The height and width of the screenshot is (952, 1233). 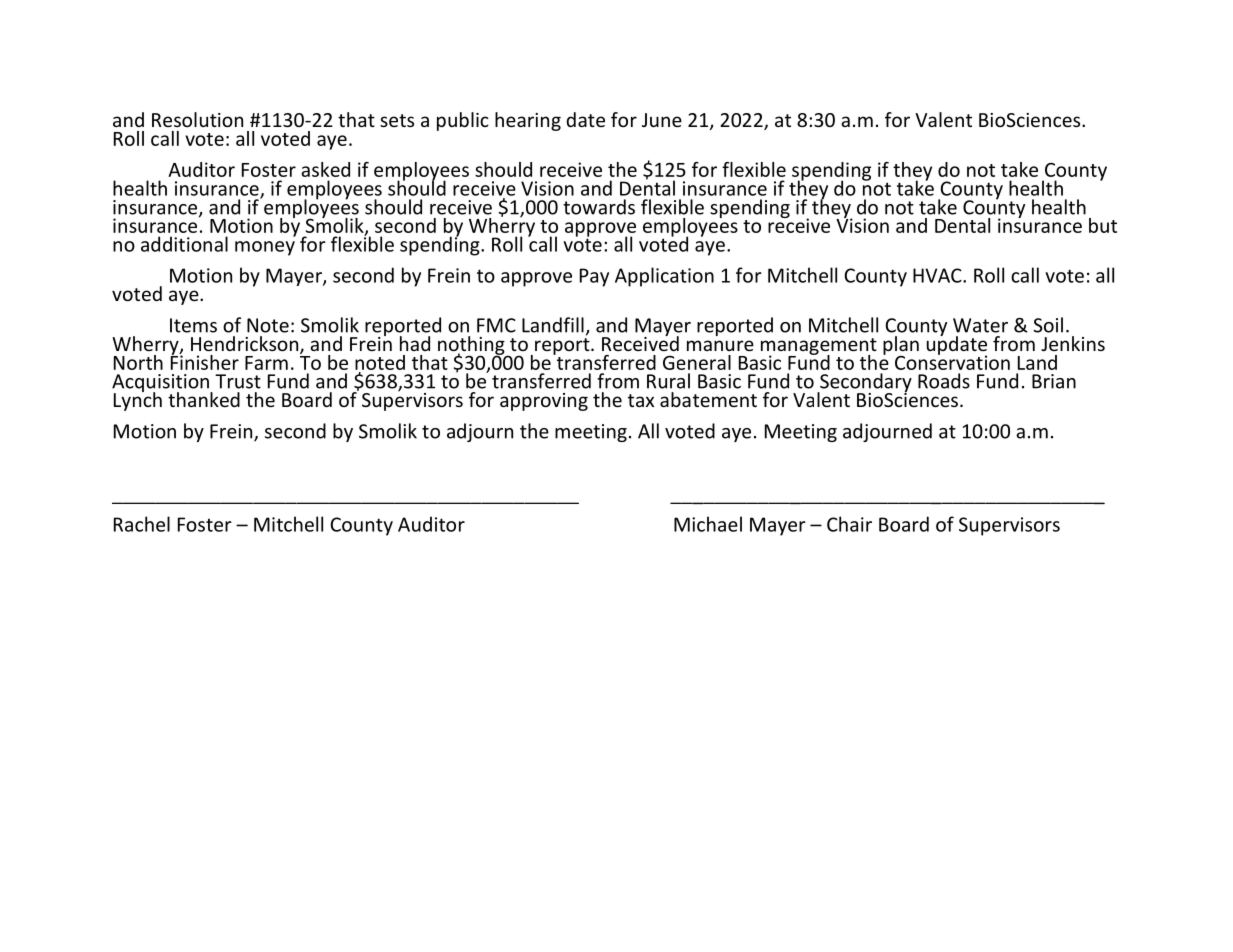 I want to click on June, so click(x=662, y=120).
